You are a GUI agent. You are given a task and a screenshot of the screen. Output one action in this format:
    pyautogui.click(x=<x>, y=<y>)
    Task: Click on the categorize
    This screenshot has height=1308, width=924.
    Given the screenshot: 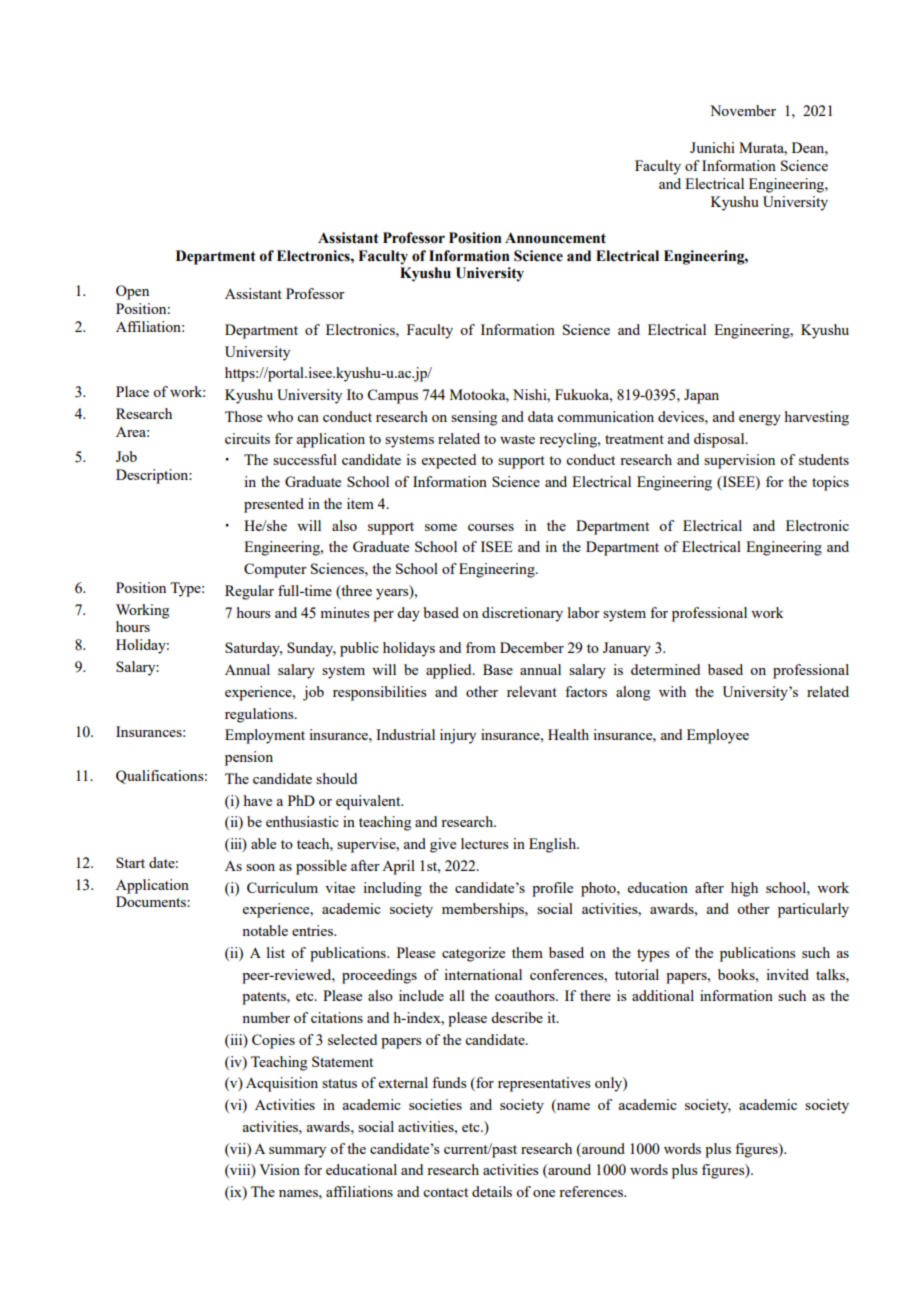 What is the action you would take?
    pyautogui.click(x=473, y=954)
